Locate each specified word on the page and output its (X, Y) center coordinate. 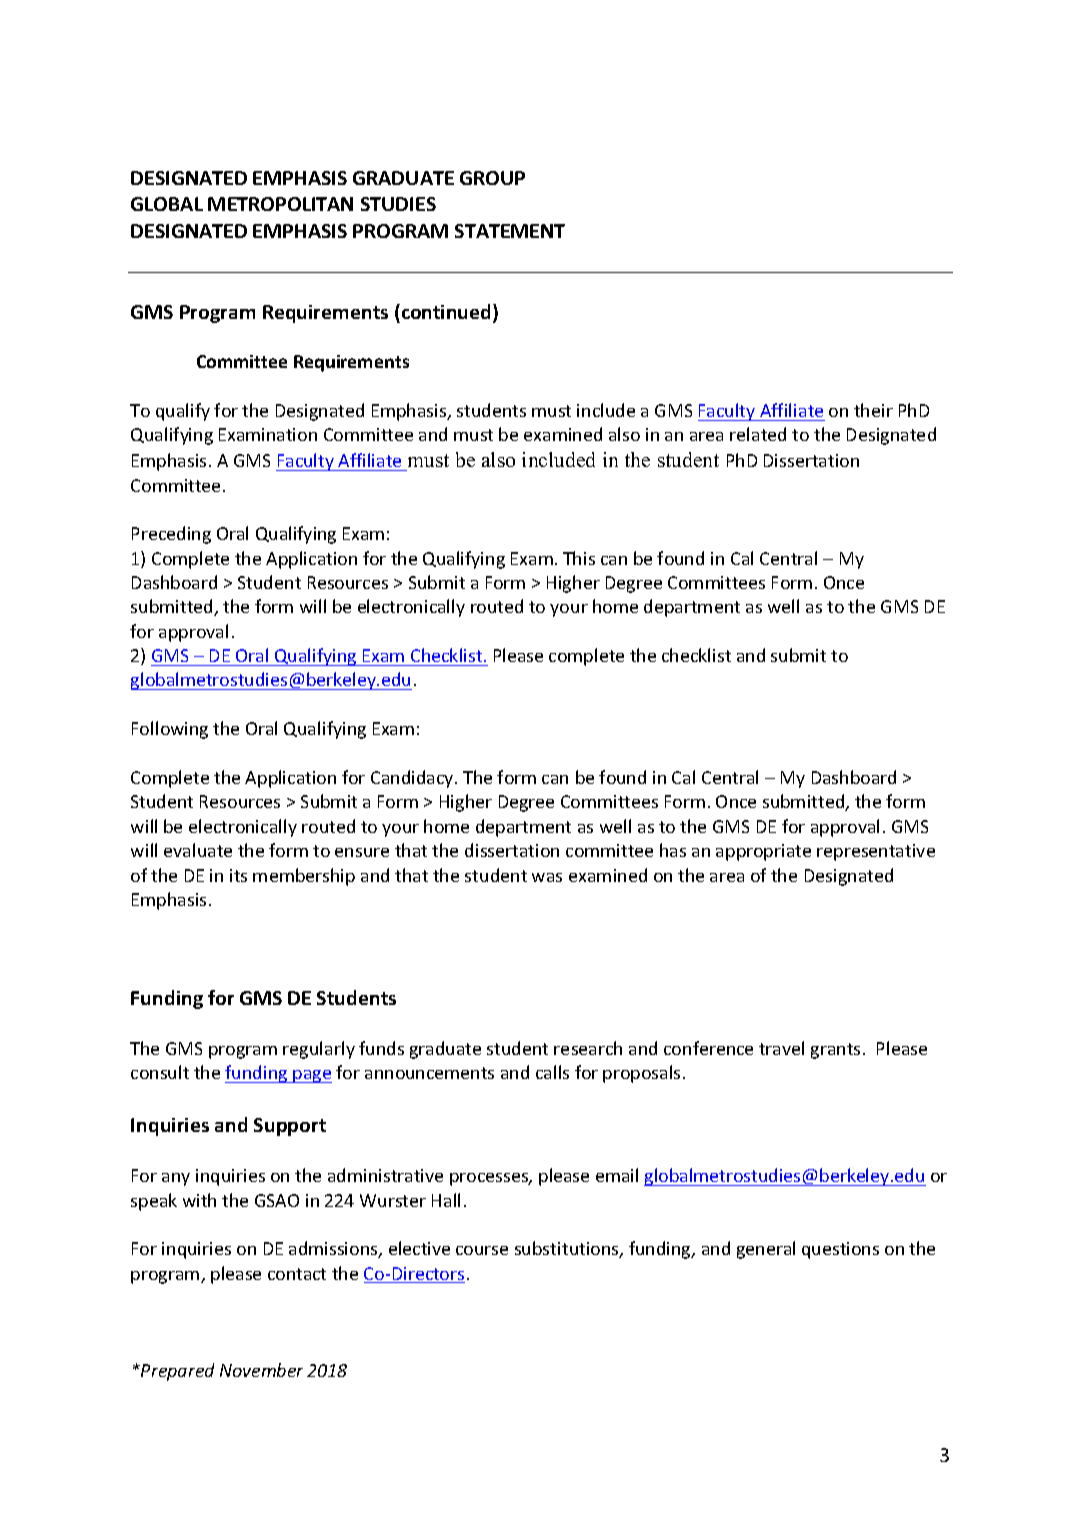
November (261, 1370)
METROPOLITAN (280, 204)
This (579, 558)
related (758, 434)
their (873, 410)
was (547, 877)
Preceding (171, 535)
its (238, 875)
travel (781, 1048)
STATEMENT (510, 231)
